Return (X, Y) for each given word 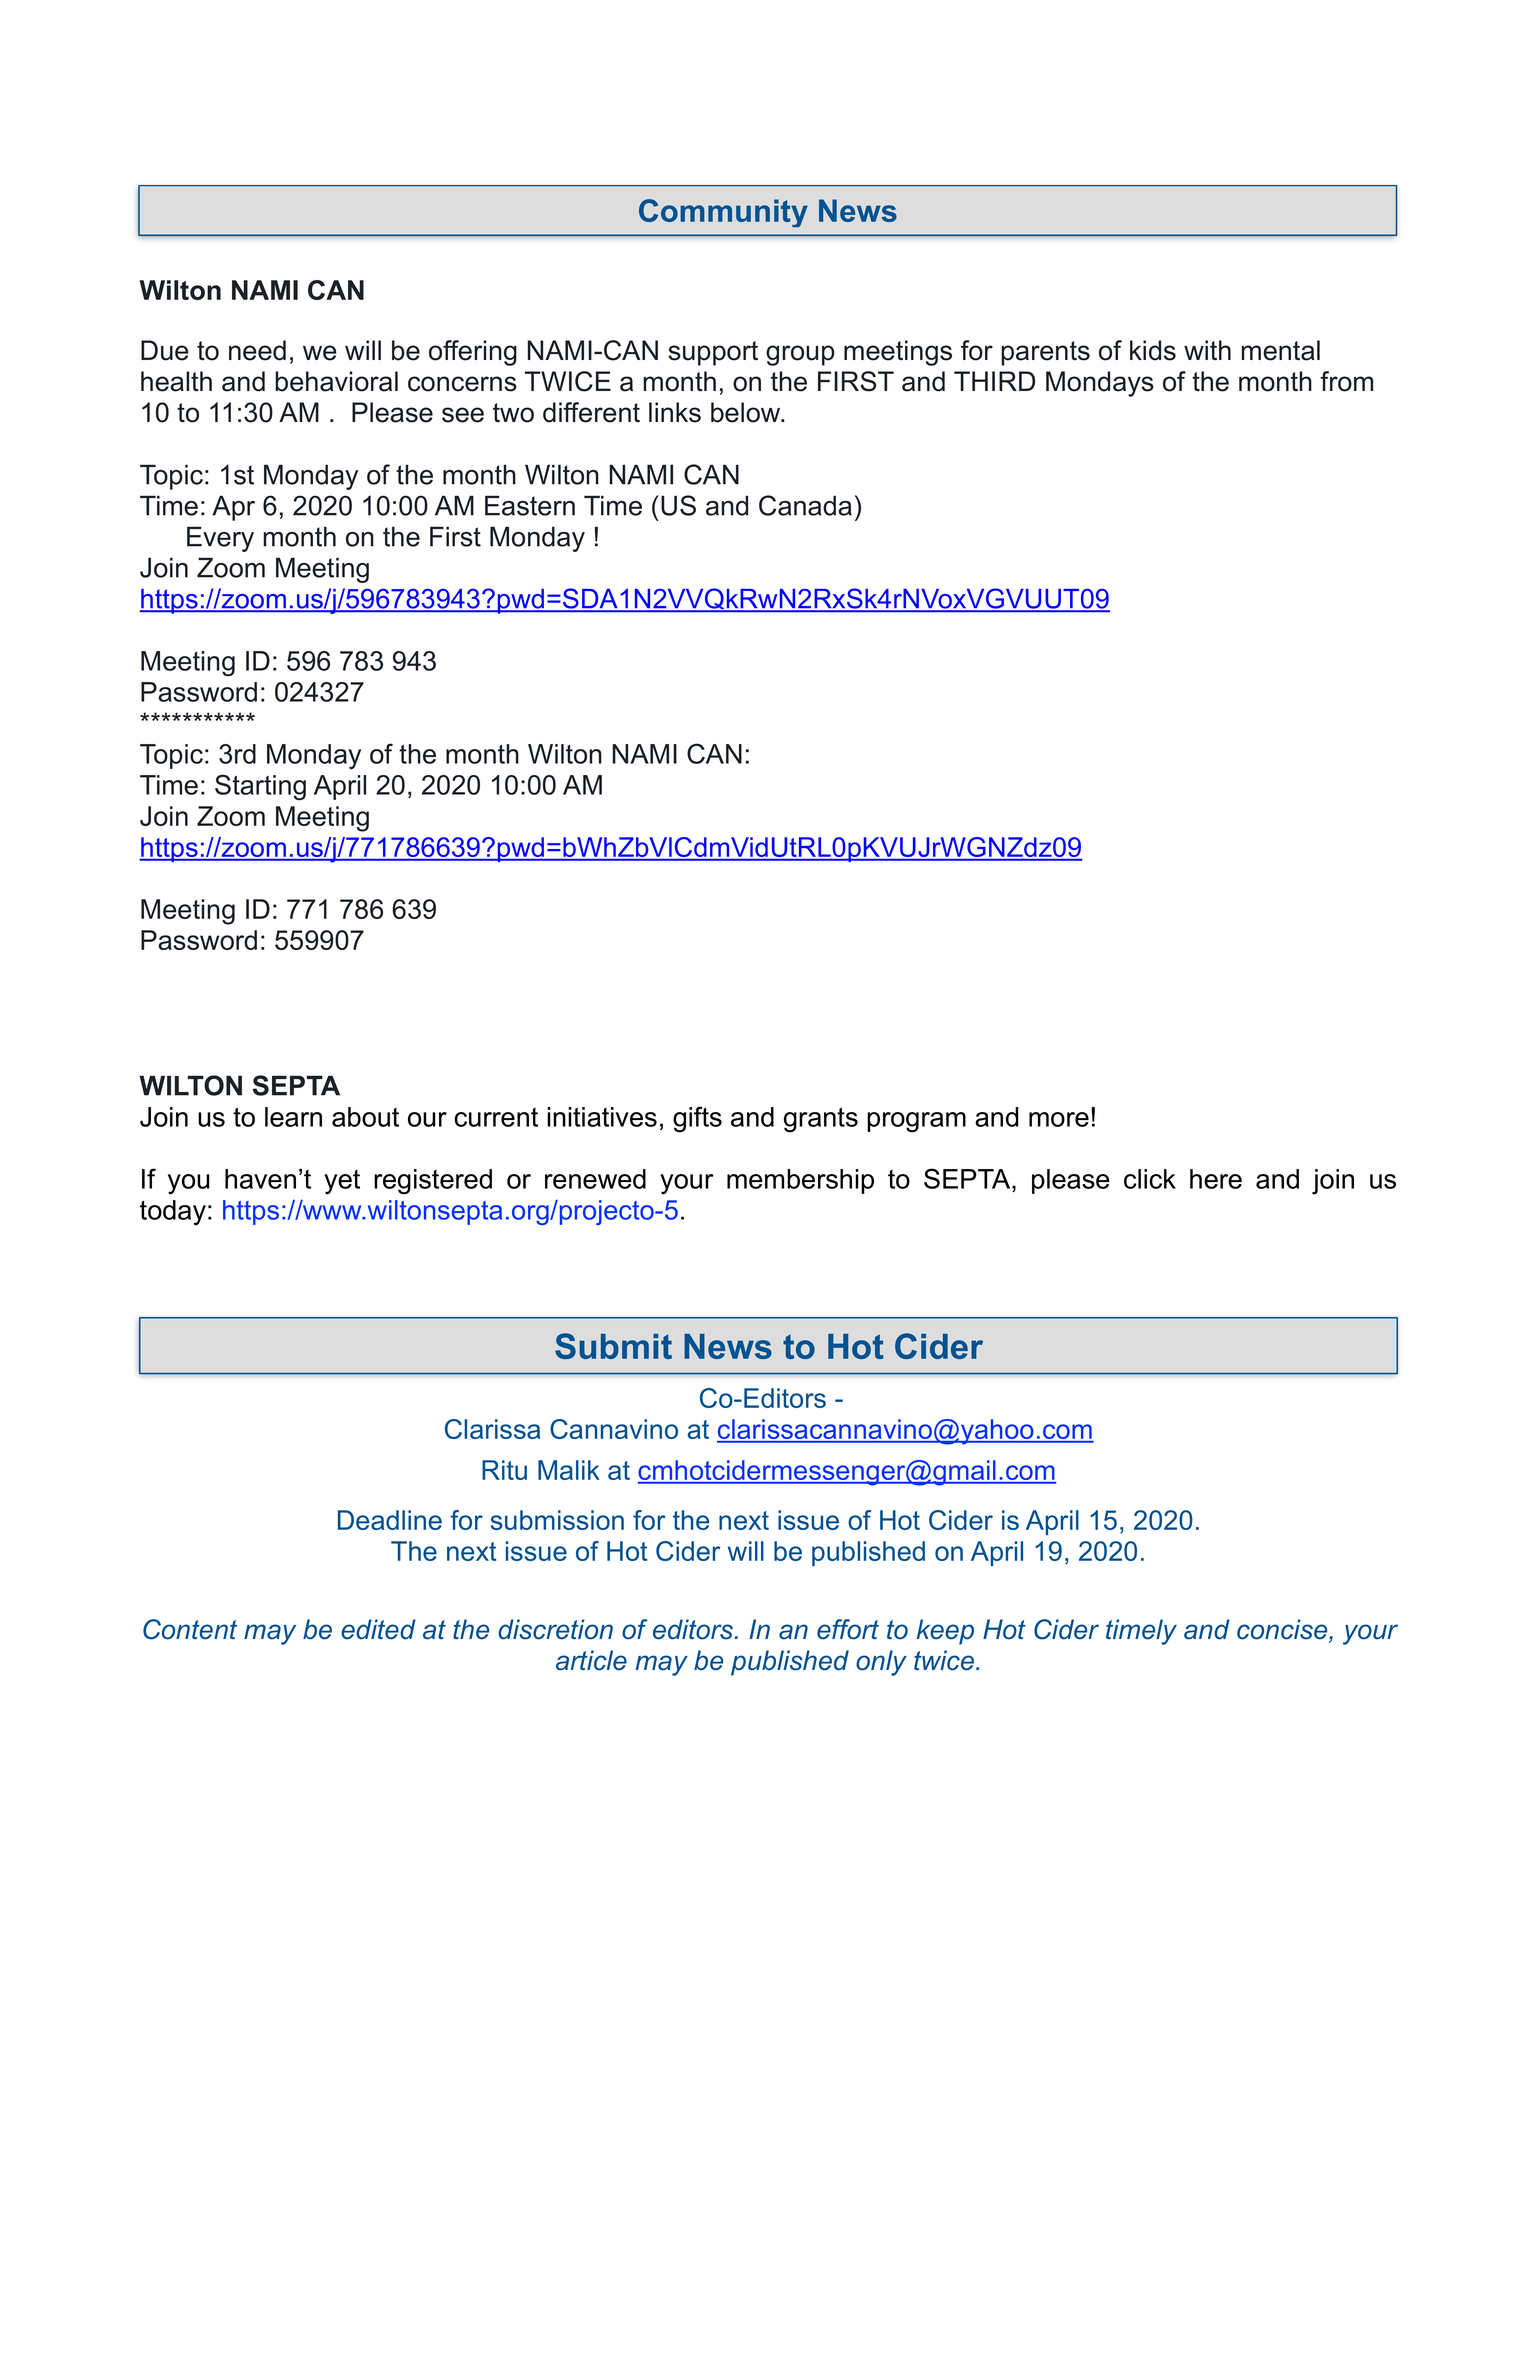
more (1059, 1119)
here (1216, 1179)
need (257, 350)
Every (220, 539)
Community (723, 213)
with (1207, 350)
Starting (260, 787)
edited (378, 1629)
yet (342, 1182)
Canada (805, 505)
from (1346, 381)
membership (800, 1181)
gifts (697, 1119)
